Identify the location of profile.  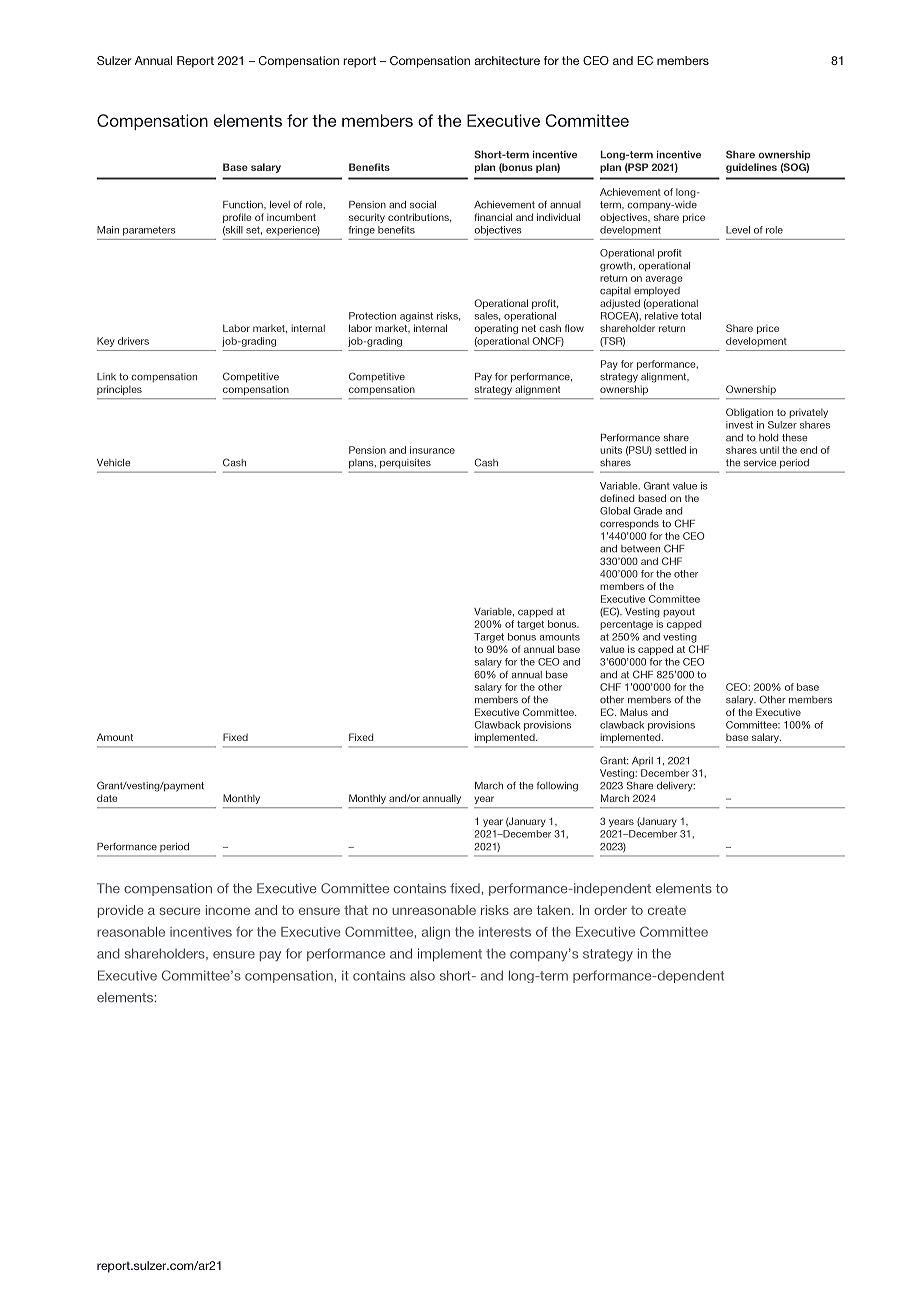
(237, 218).
